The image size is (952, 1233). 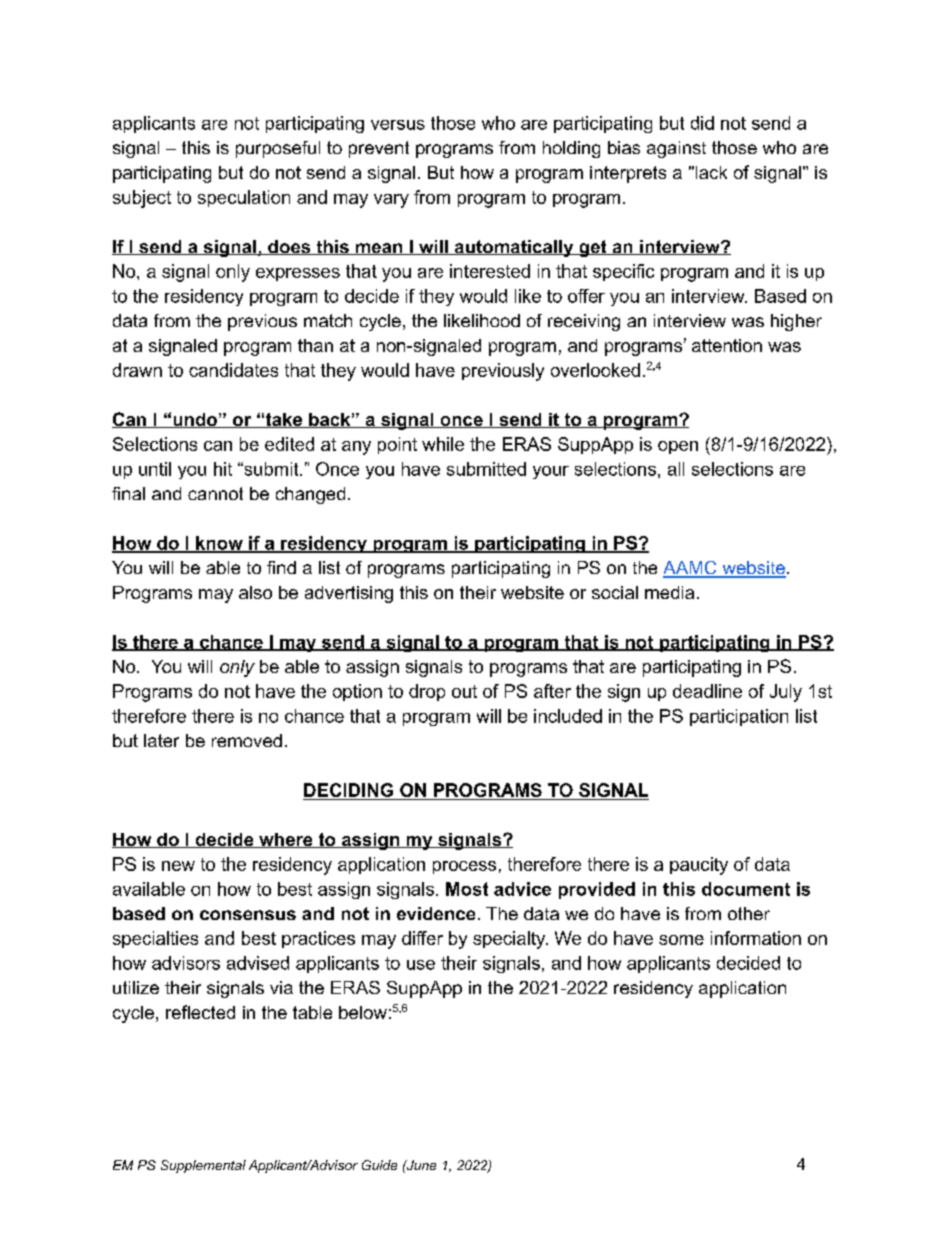 I want to click on also, so click(x=255, y=592).
